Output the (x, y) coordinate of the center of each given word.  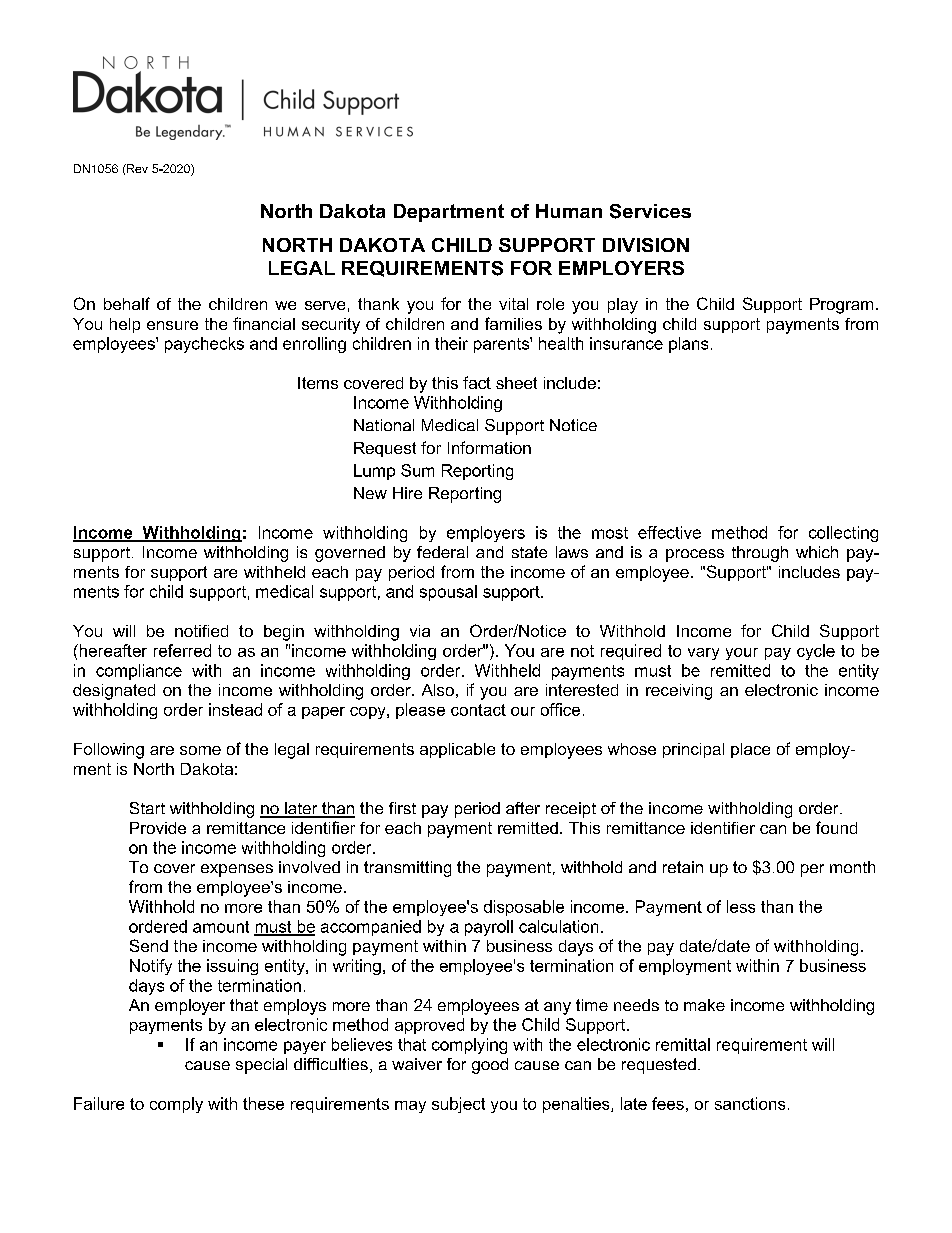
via (420, 631)
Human (569, 211)
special (261, 1066)
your (742, 654)
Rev (136, 168)
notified (201, 631)
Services (650, 211)
